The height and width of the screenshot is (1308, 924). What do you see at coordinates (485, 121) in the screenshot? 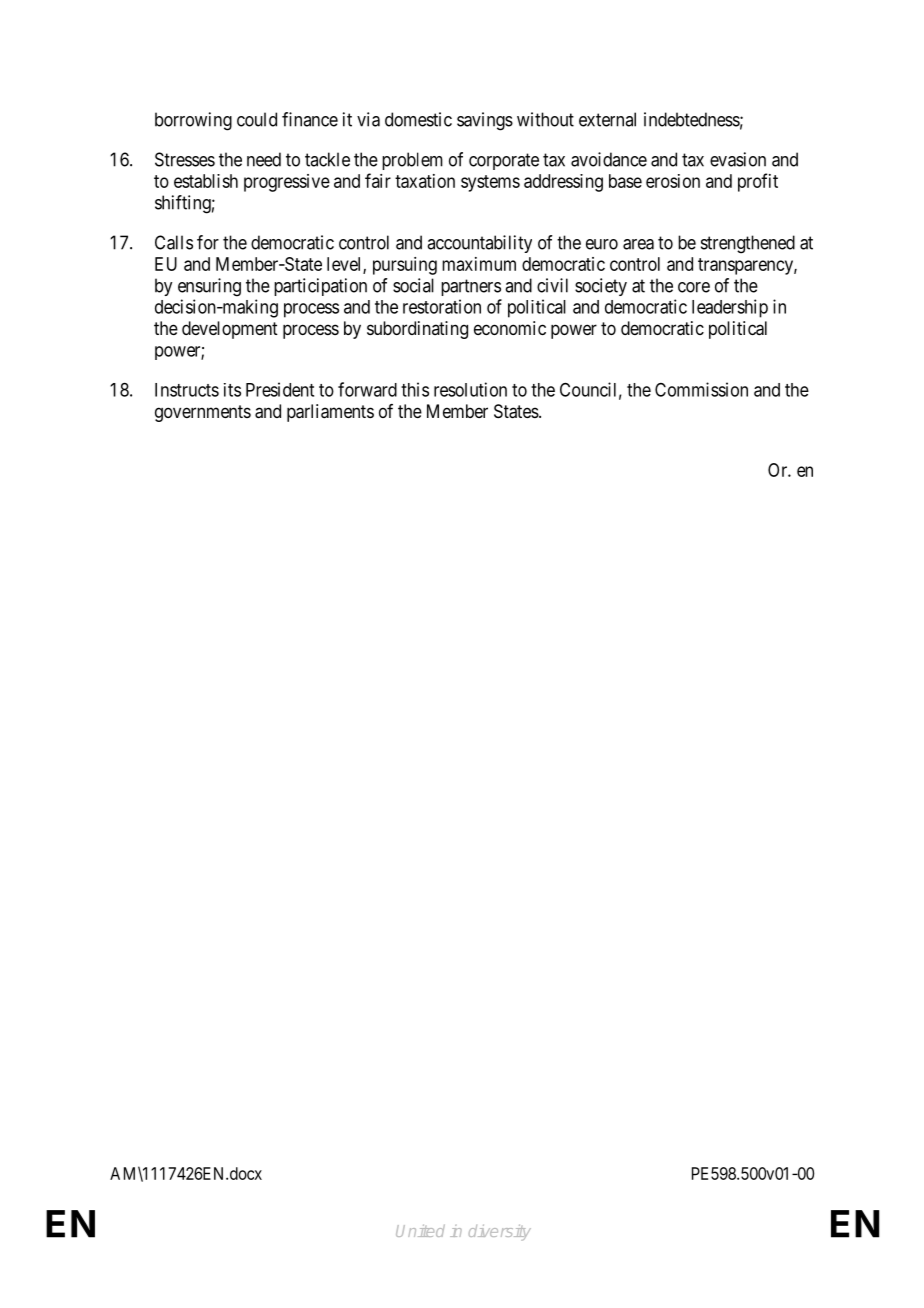
I see `savings` at bounding box center [485, 121].
